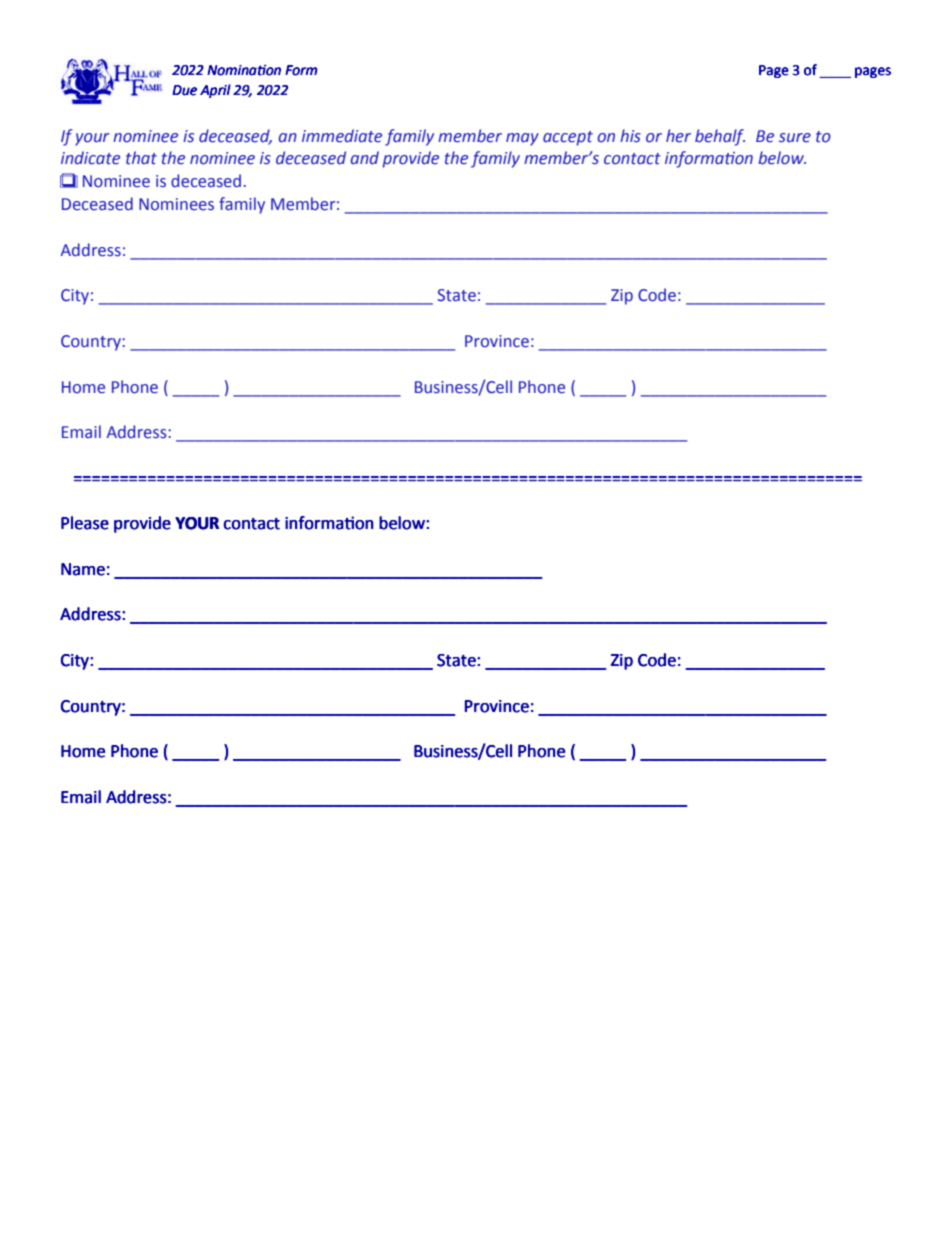 This screenshot has height=1233, width=952. Describe the element at coordinates (364, 157) in the screenshot. I see `and` at that location.
